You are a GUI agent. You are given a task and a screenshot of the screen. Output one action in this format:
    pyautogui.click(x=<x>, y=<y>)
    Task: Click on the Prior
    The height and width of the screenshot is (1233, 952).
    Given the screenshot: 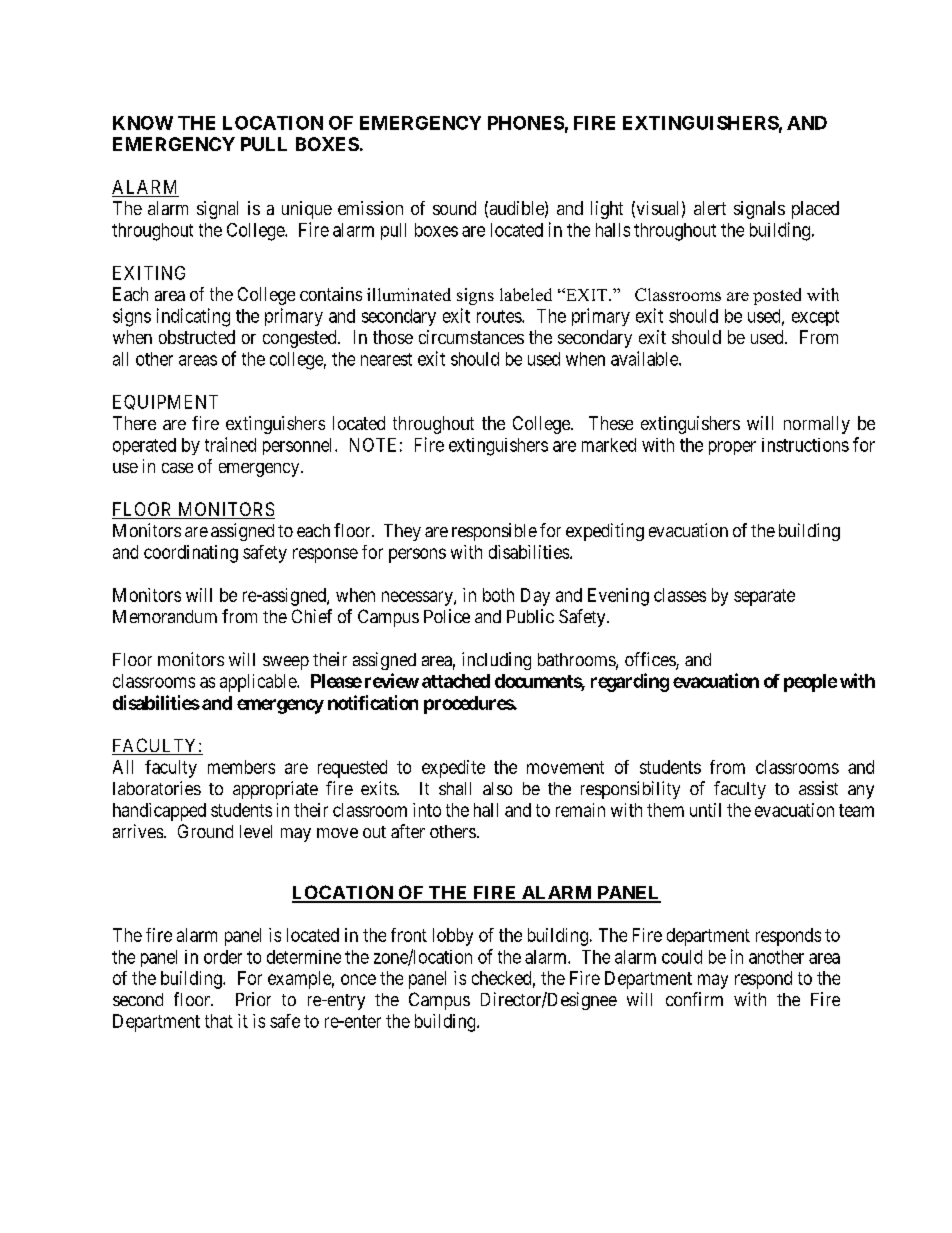 What is the action you would take?
    pyautogui.click(x=253, y=999)
